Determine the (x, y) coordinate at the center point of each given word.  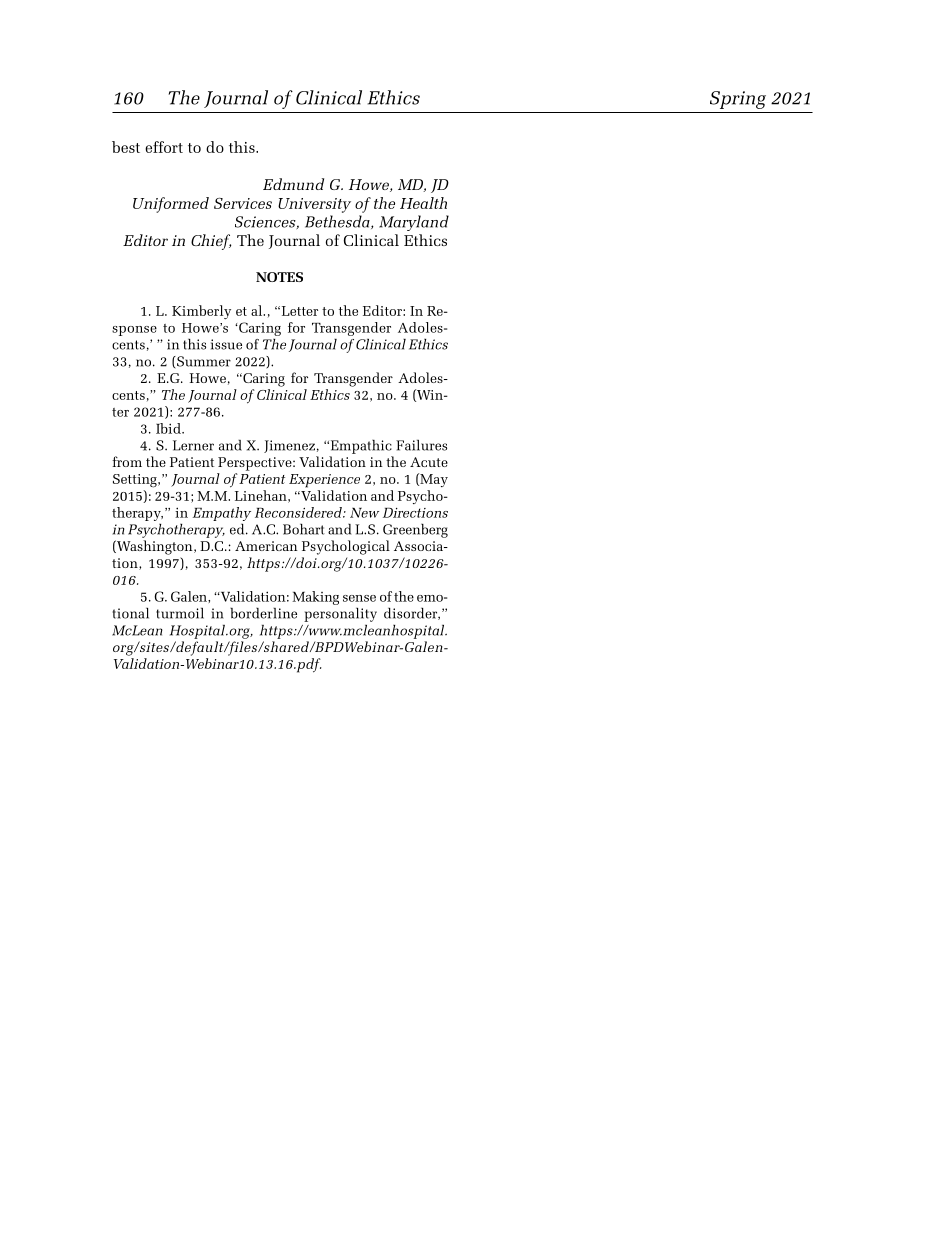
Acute (429, 462)
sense (359, 598)
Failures (421, 445)
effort (164, 147)
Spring (738, 100)
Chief (211, 242)
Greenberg (415, 531)
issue (226, 344)
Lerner (193, 445)
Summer (203, 362)
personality (340, 615)
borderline (263, 613)
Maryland (414, 223)
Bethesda (338, 222)
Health (423, 203)
